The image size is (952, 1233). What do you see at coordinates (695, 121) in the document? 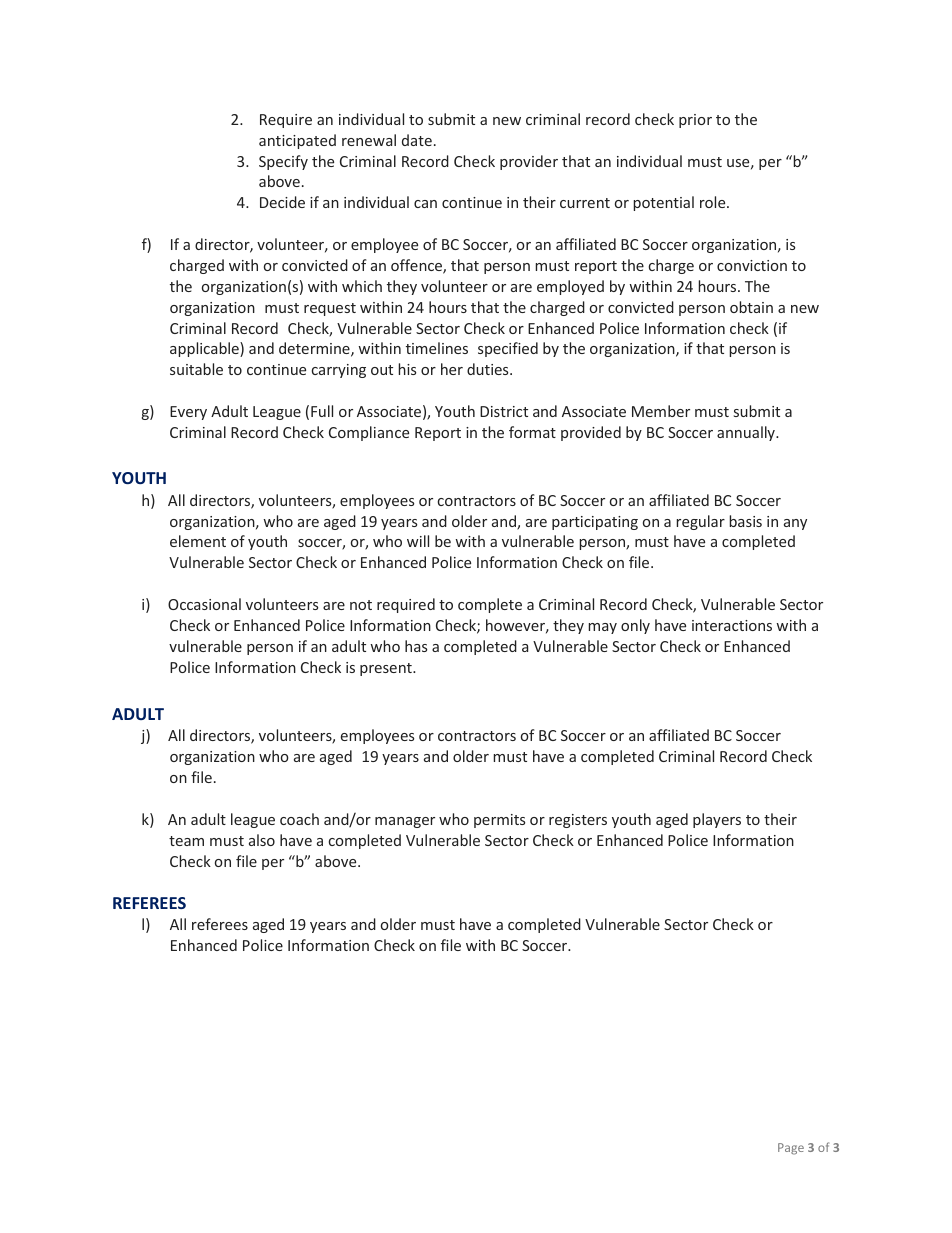
I see `prior` at bounding box center [695, 121].
